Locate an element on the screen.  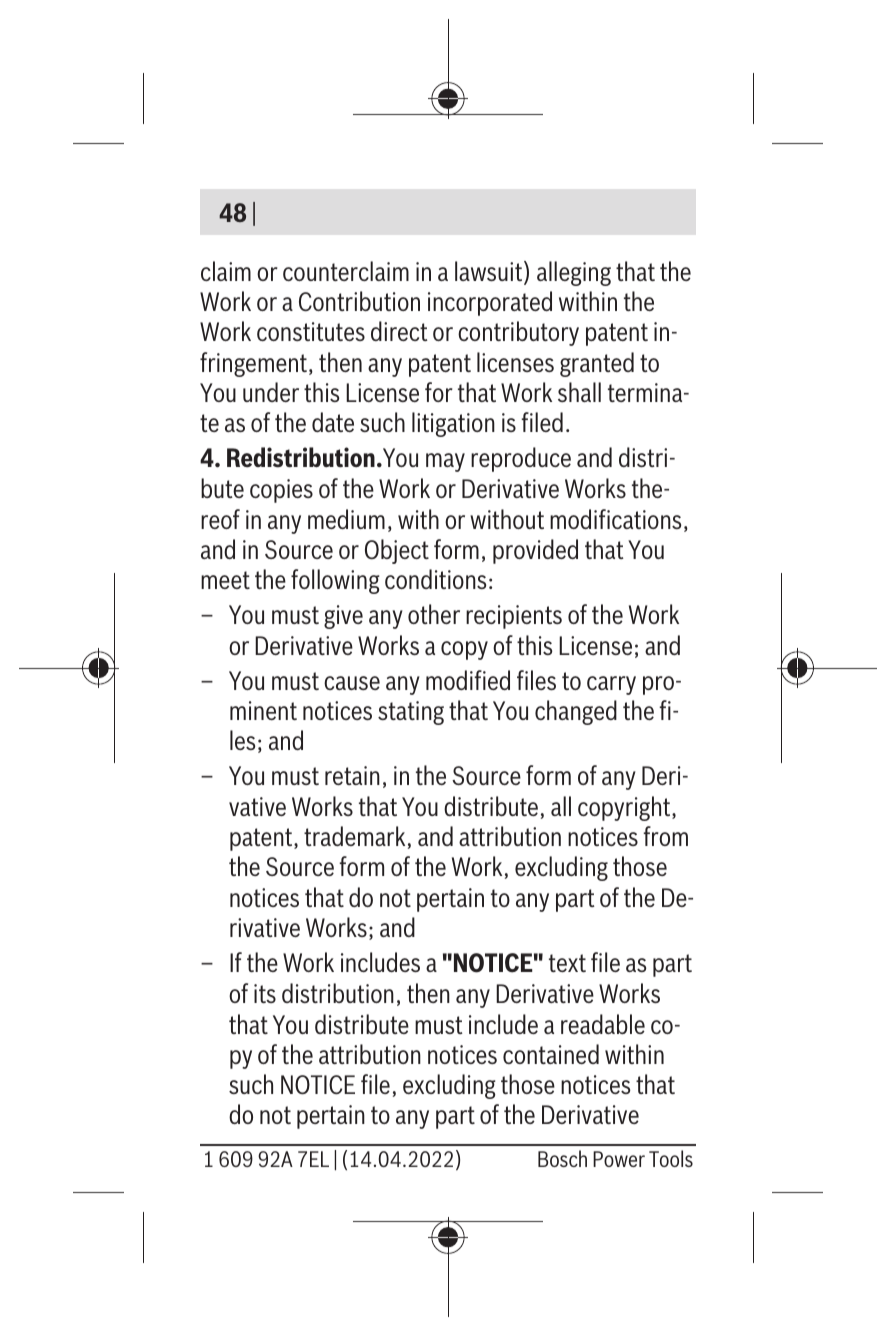
alleging is located at coordinates (574, 273).
